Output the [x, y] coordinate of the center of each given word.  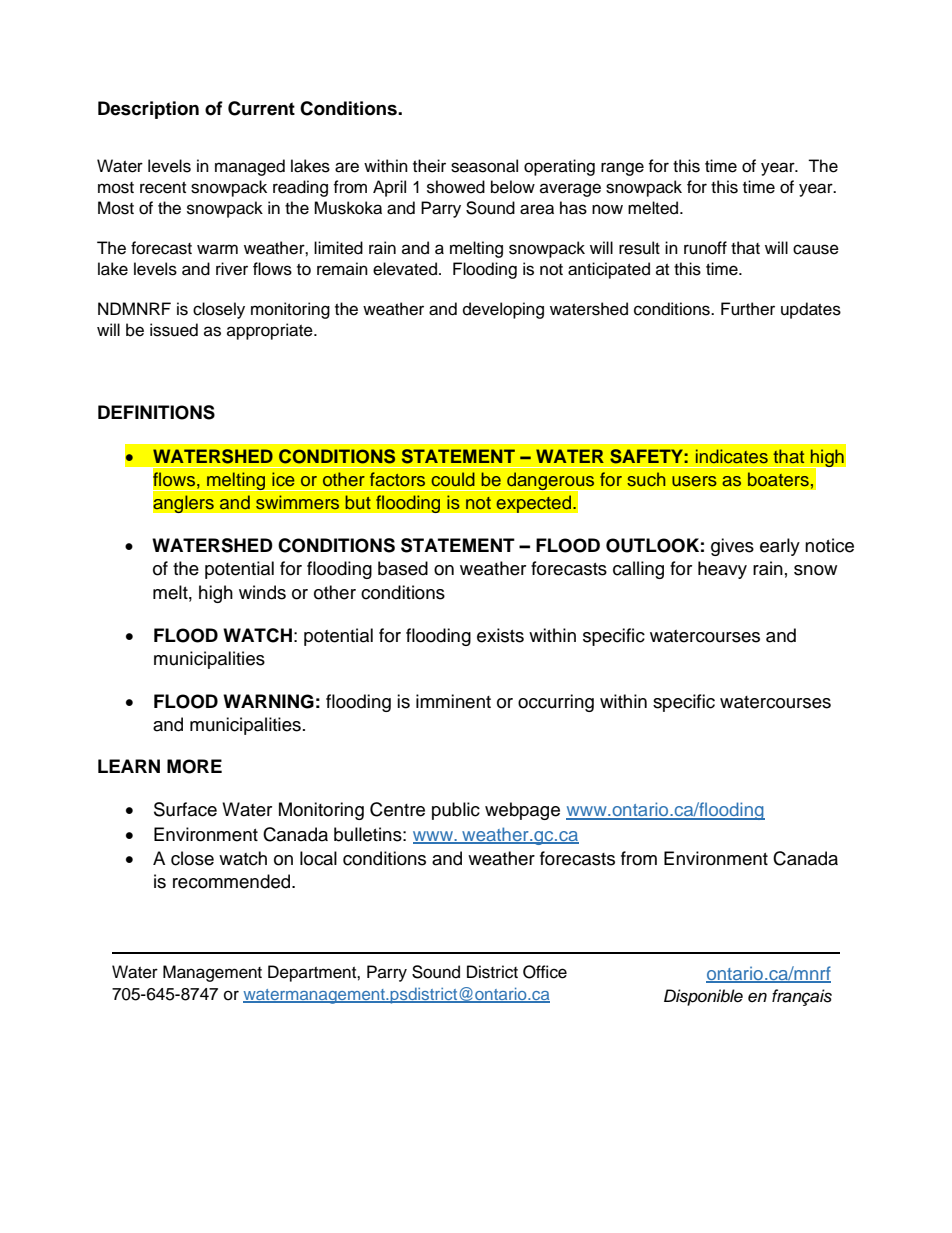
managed [250, 167]
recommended [231, 881]
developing [503, 310]
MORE [194, 766]
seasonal [484, 166]
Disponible [703, 997]
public [456, 811]
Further [748, 309]
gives [732, 547]
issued [174, 330]
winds [262, 592]
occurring [556, 703]
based [403, 568]
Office [545, 972]
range [622, 169]
